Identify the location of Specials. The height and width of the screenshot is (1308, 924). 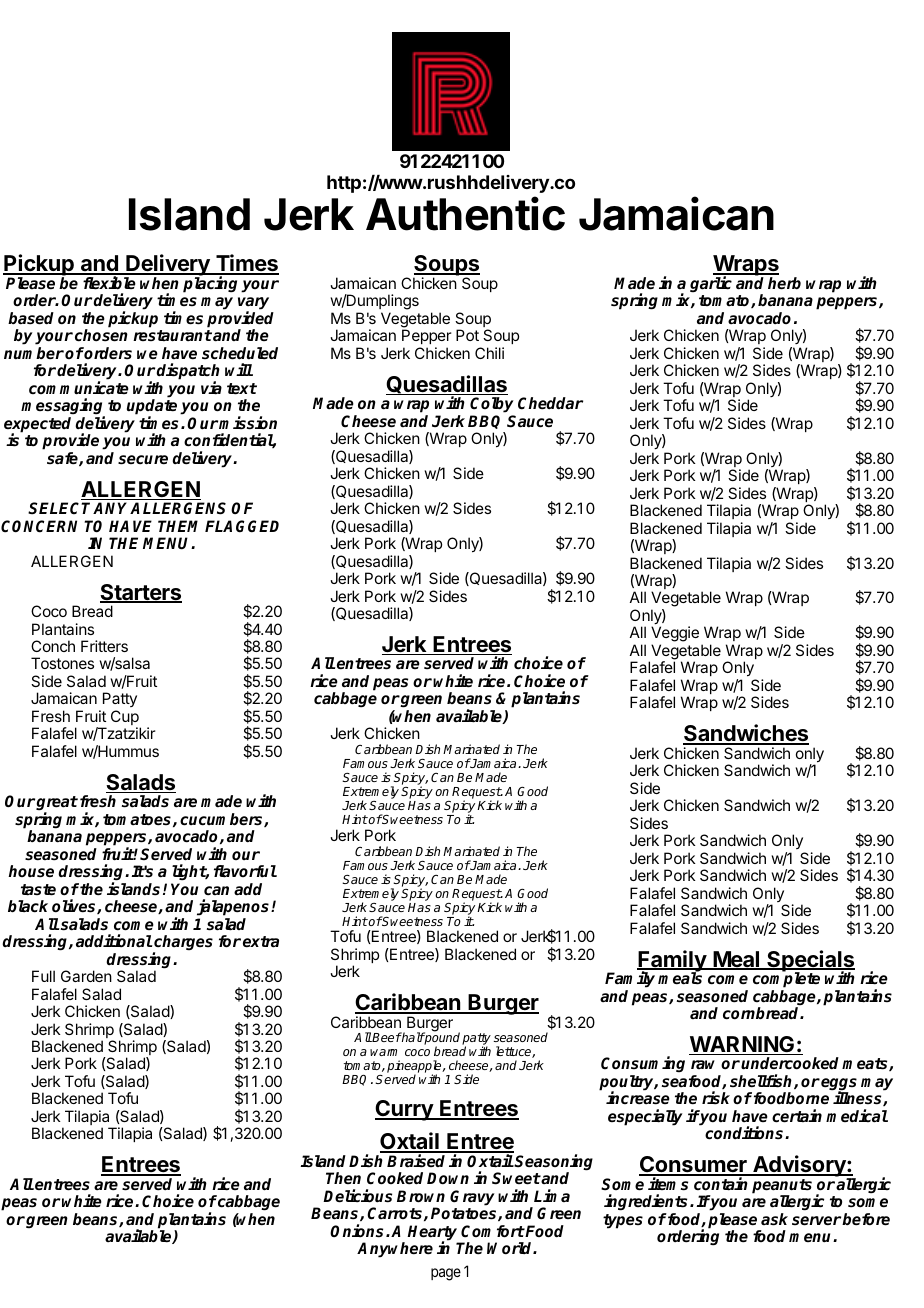
(810, 962).
